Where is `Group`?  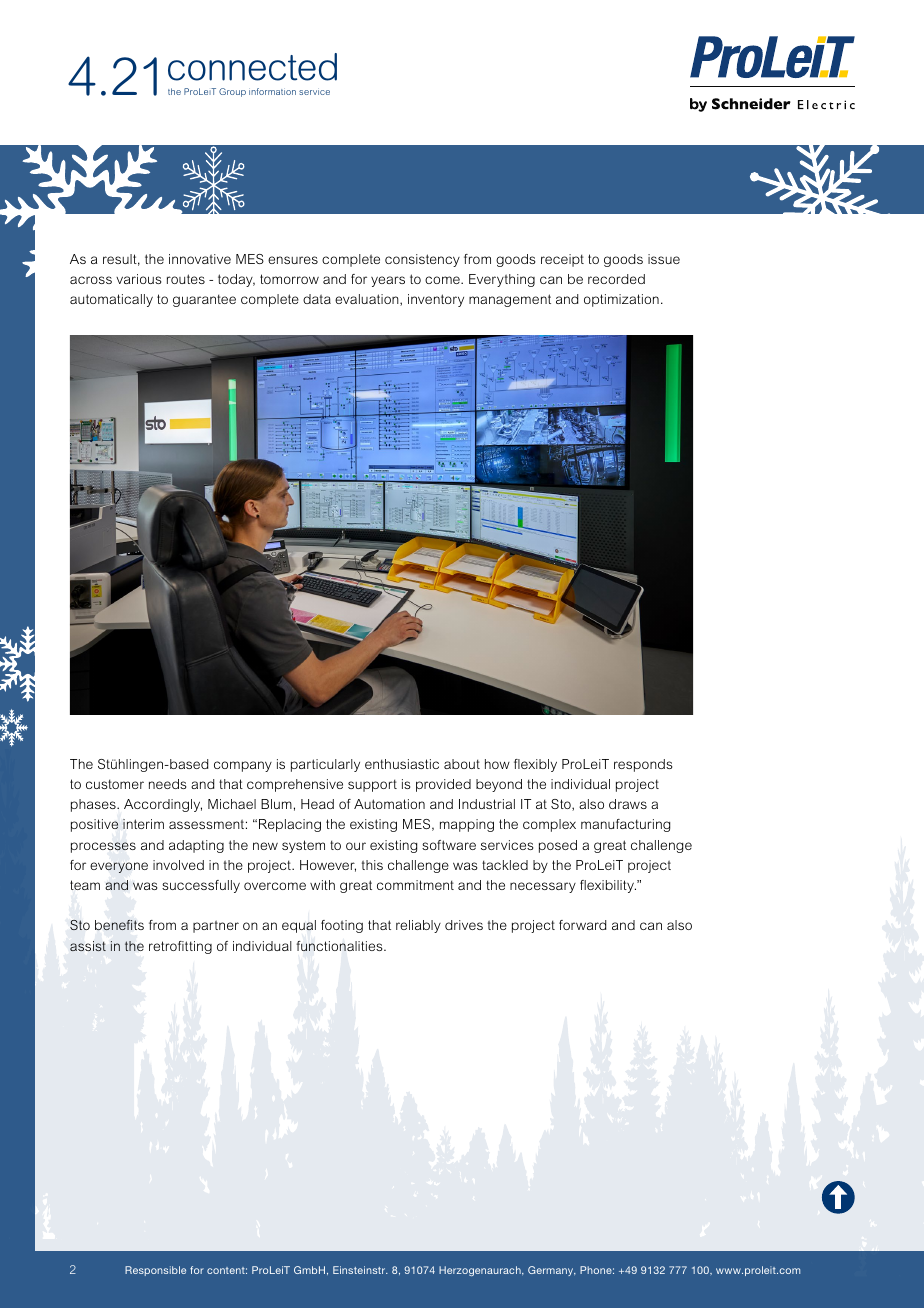
Group is located at coordinates (232, 92).
